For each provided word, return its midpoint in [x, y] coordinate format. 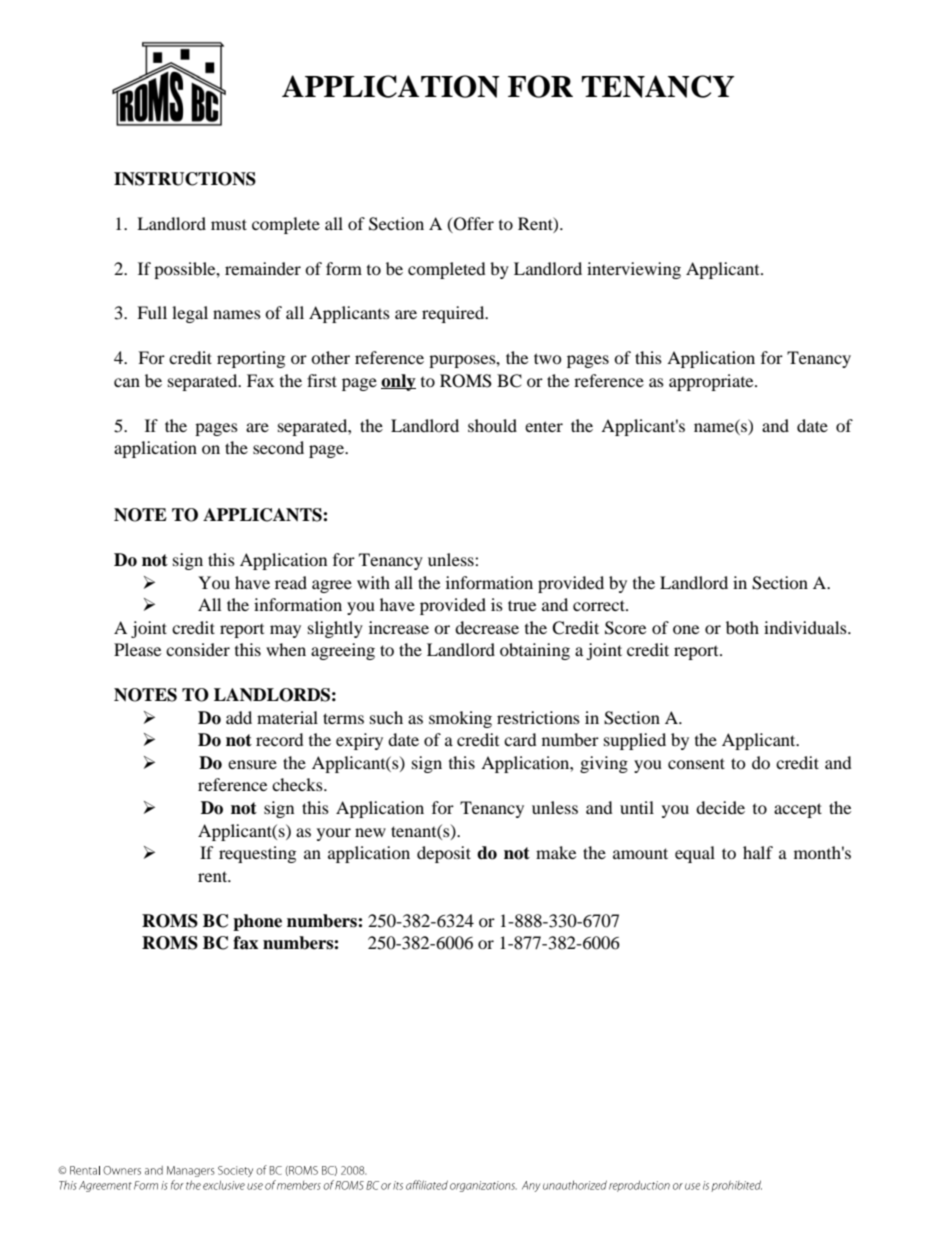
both [742, 627]
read [291, 582]
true [522, 605]
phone [257, 922]
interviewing [634, 270]
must [229, 224]
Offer [473, 224]
